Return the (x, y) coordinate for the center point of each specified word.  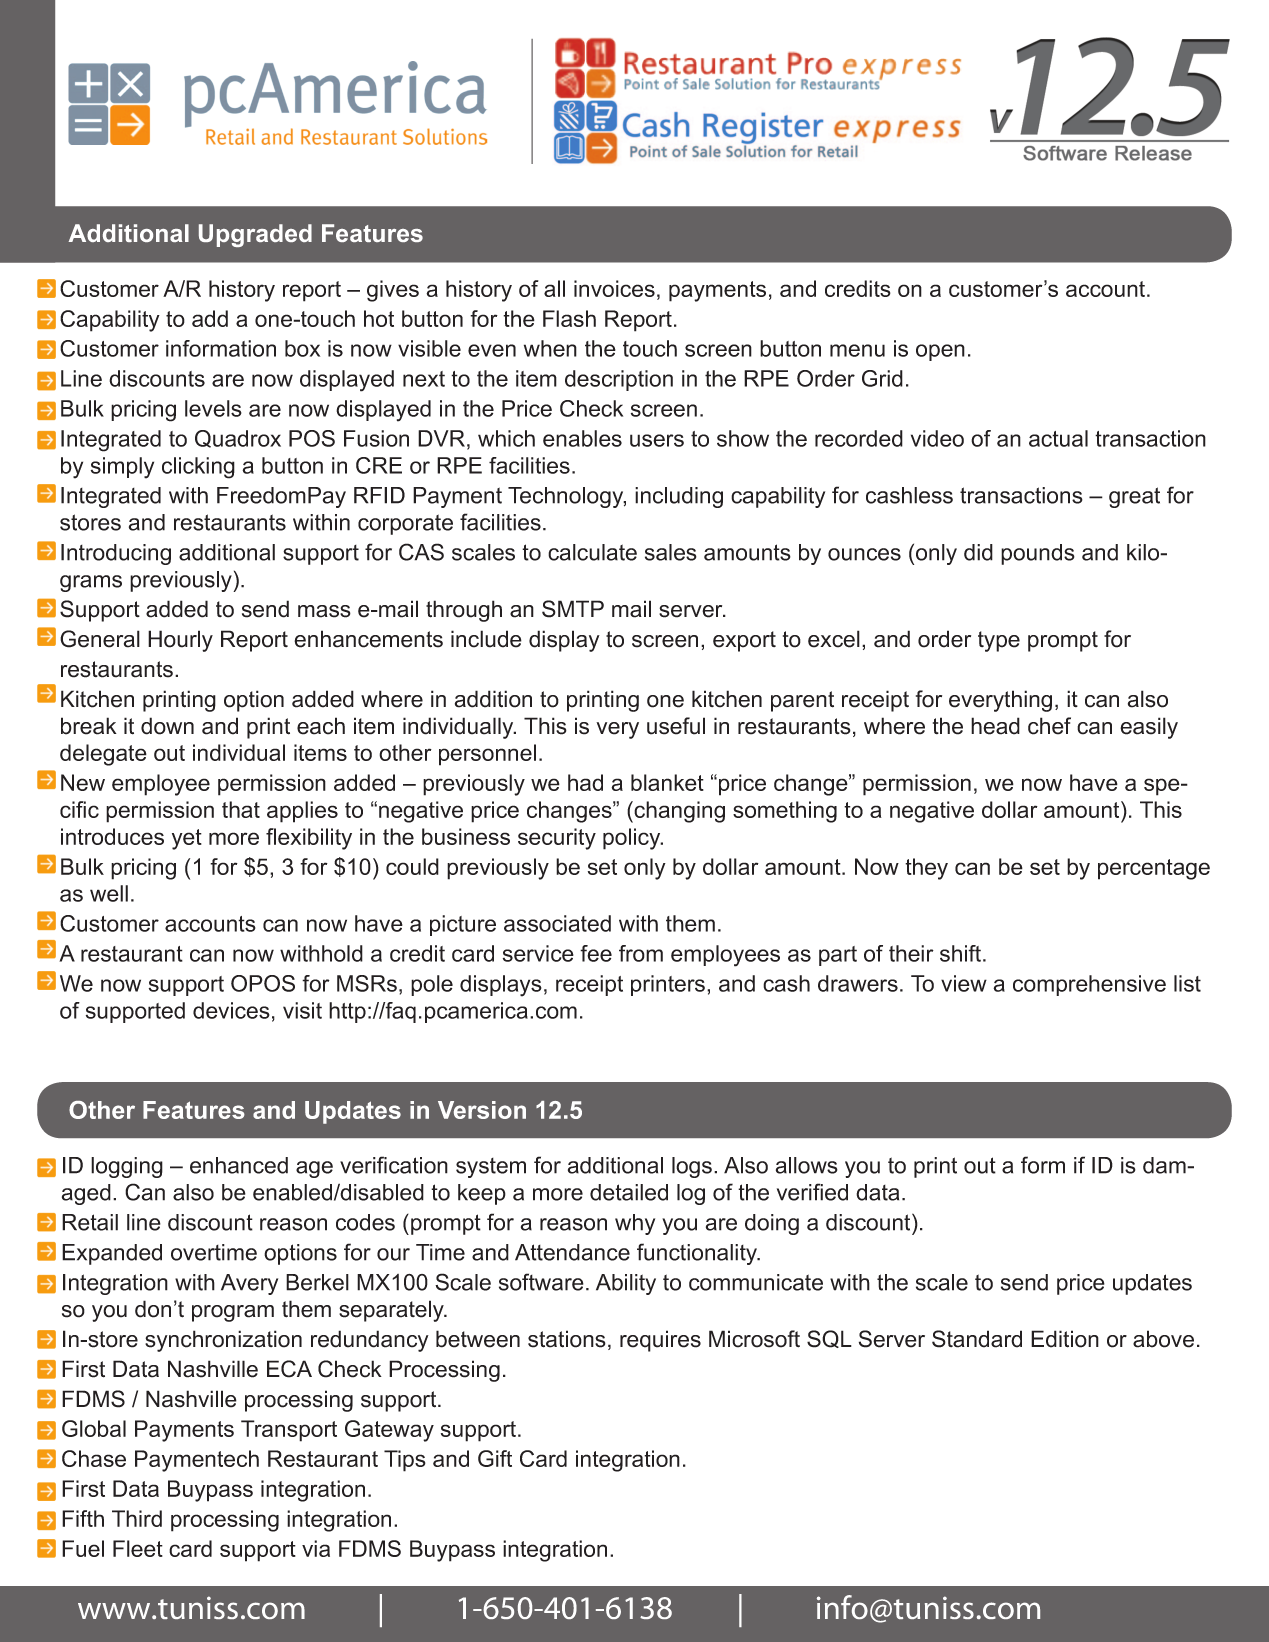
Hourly (180, 641)
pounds (1038, 554)
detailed (629, 1192)
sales (671, 552)
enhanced (239, 1165)
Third (137, 1518)
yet (187, 839)
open (940, 352)
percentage (1154, 869)
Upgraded (255, 235)
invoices (614, 288)
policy (633, 839)
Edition (1065, 1339)
